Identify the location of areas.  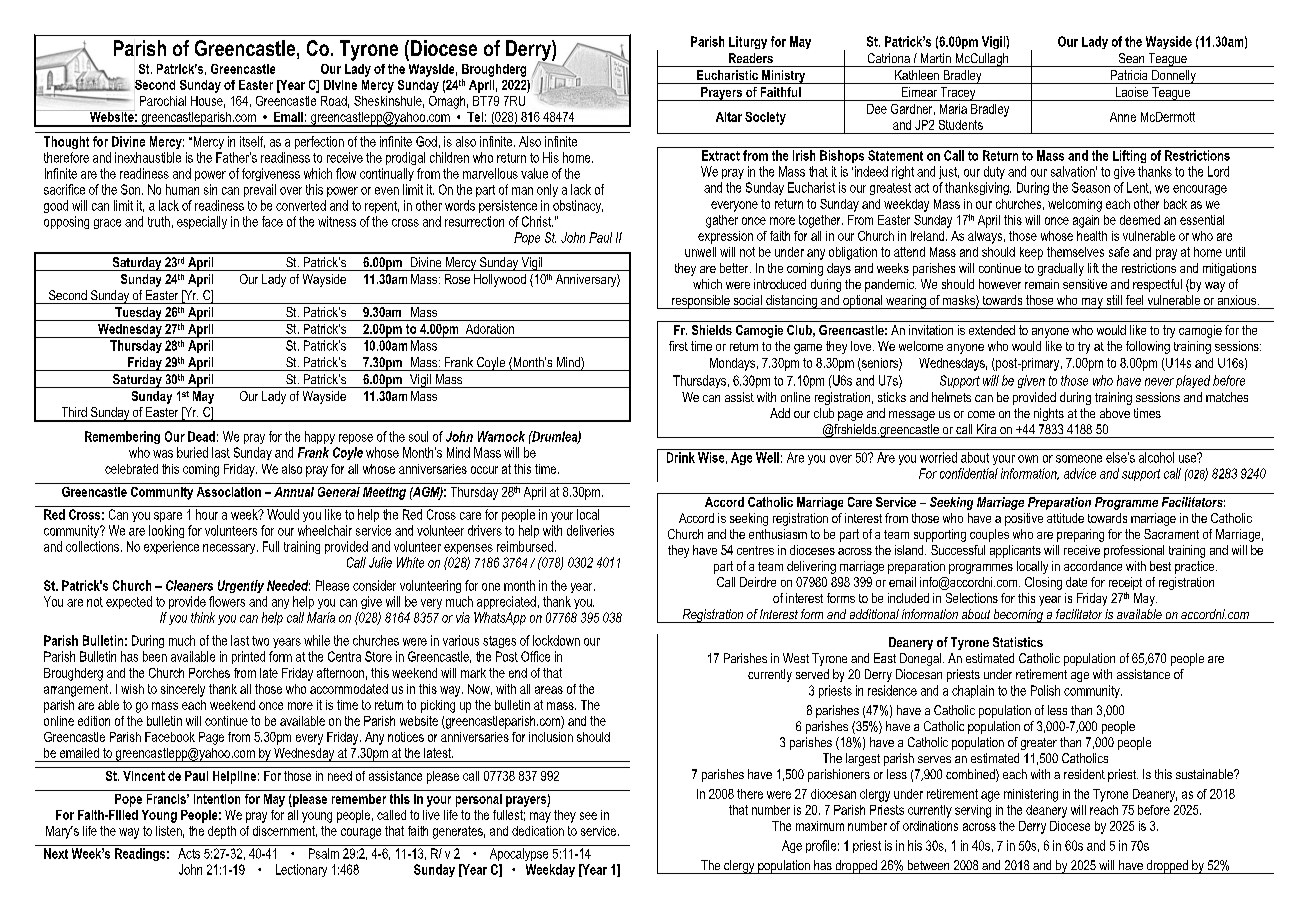
(549, 690).
